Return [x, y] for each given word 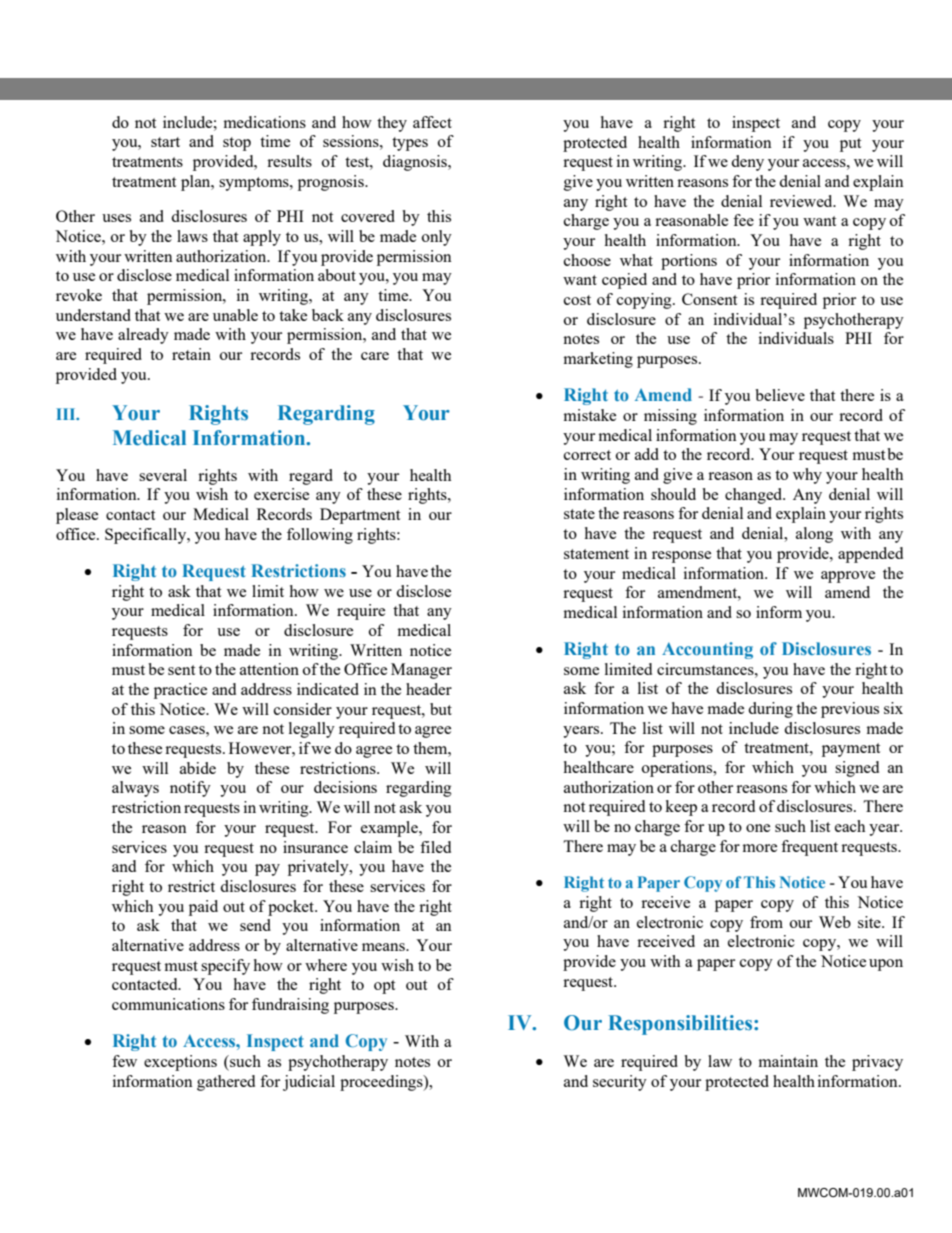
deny [747, 163]
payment [851, 750]
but [441, 709]
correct [587, 455]
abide [198, 768]
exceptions [180, 1063]
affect [432, 122]
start [165, 142]
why [807, 476]
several [163, 475]
